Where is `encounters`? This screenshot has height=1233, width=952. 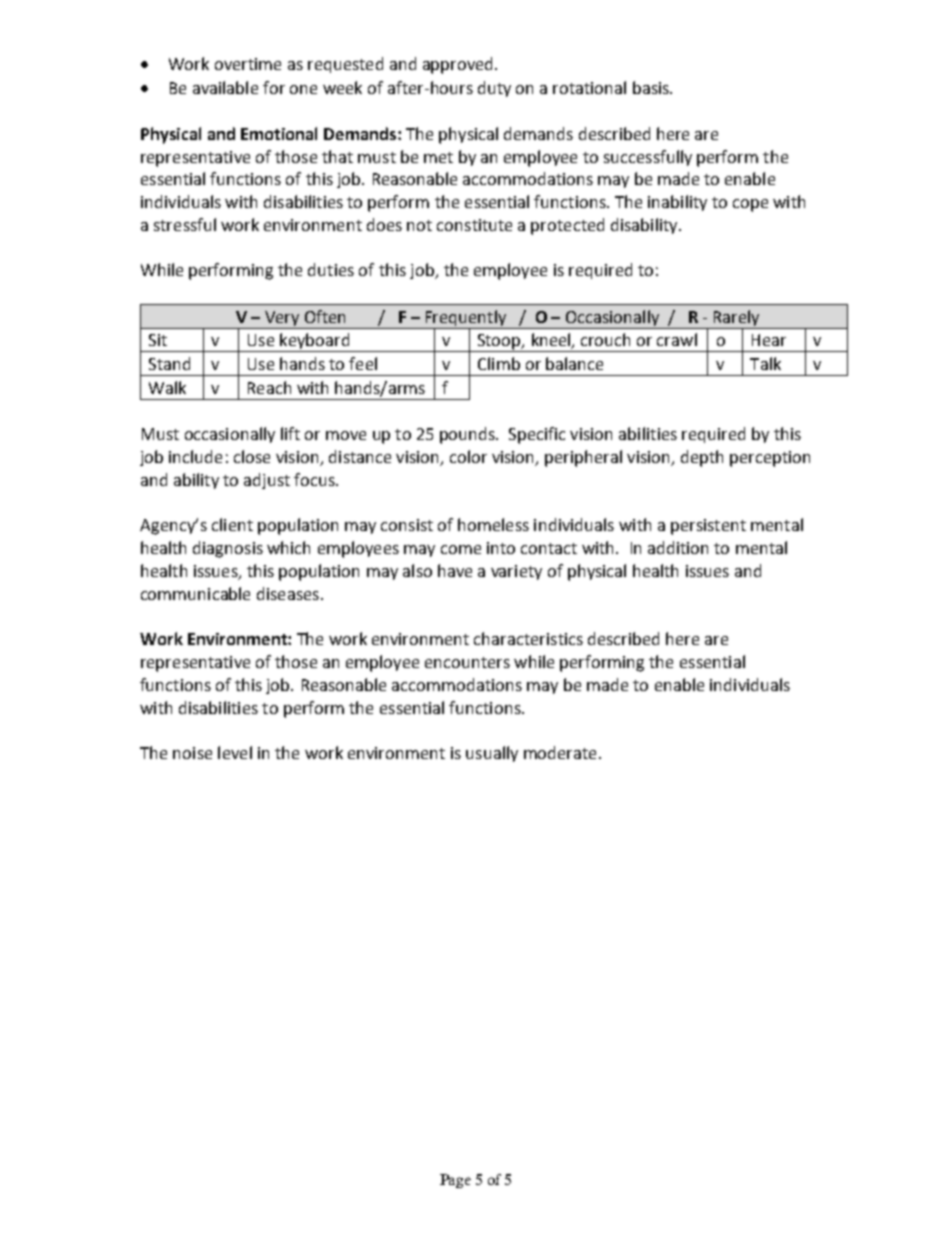 encounters is located at coordinates (467, 662).
